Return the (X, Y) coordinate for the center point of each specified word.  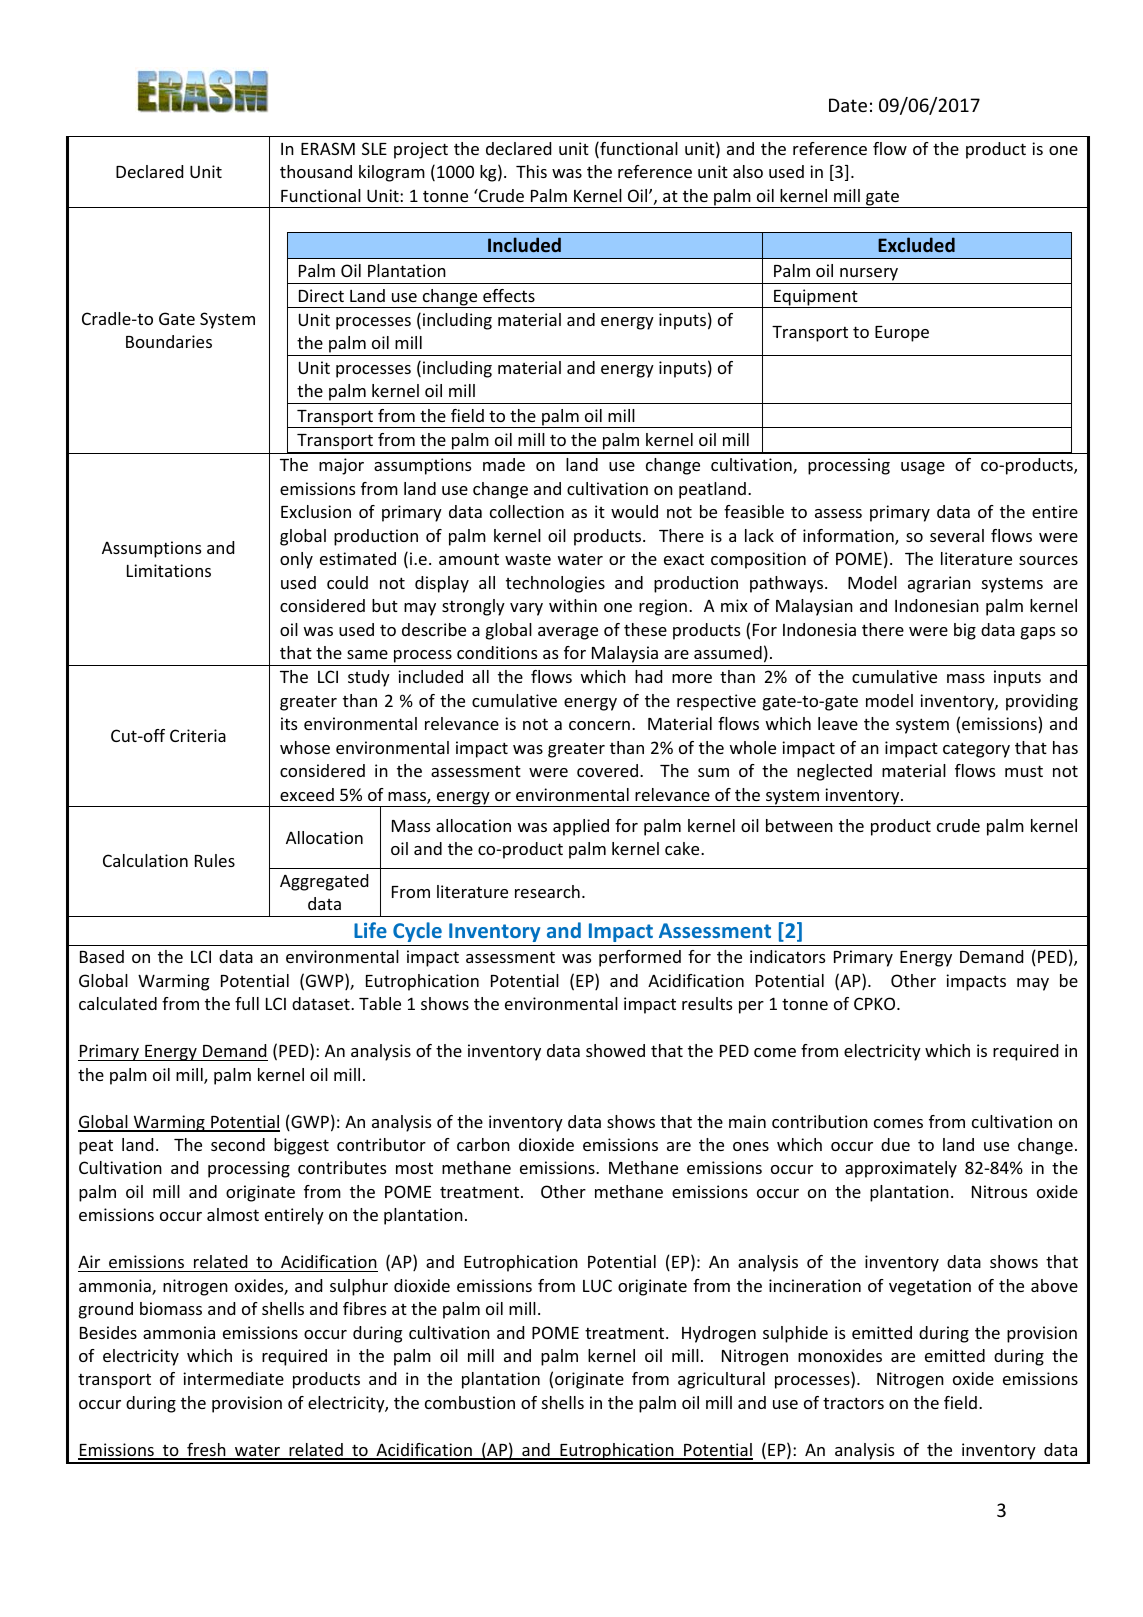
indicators (787, 956)
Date (848, 105)
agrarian (939, 584)
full (247, 1003)
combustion (470, 1402)
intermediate (233, 1378)
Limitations (169, 570)
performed (640, 958)
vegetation (930, 1287)
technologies (555, 584)
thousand (316, 171)
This (531, 171)
